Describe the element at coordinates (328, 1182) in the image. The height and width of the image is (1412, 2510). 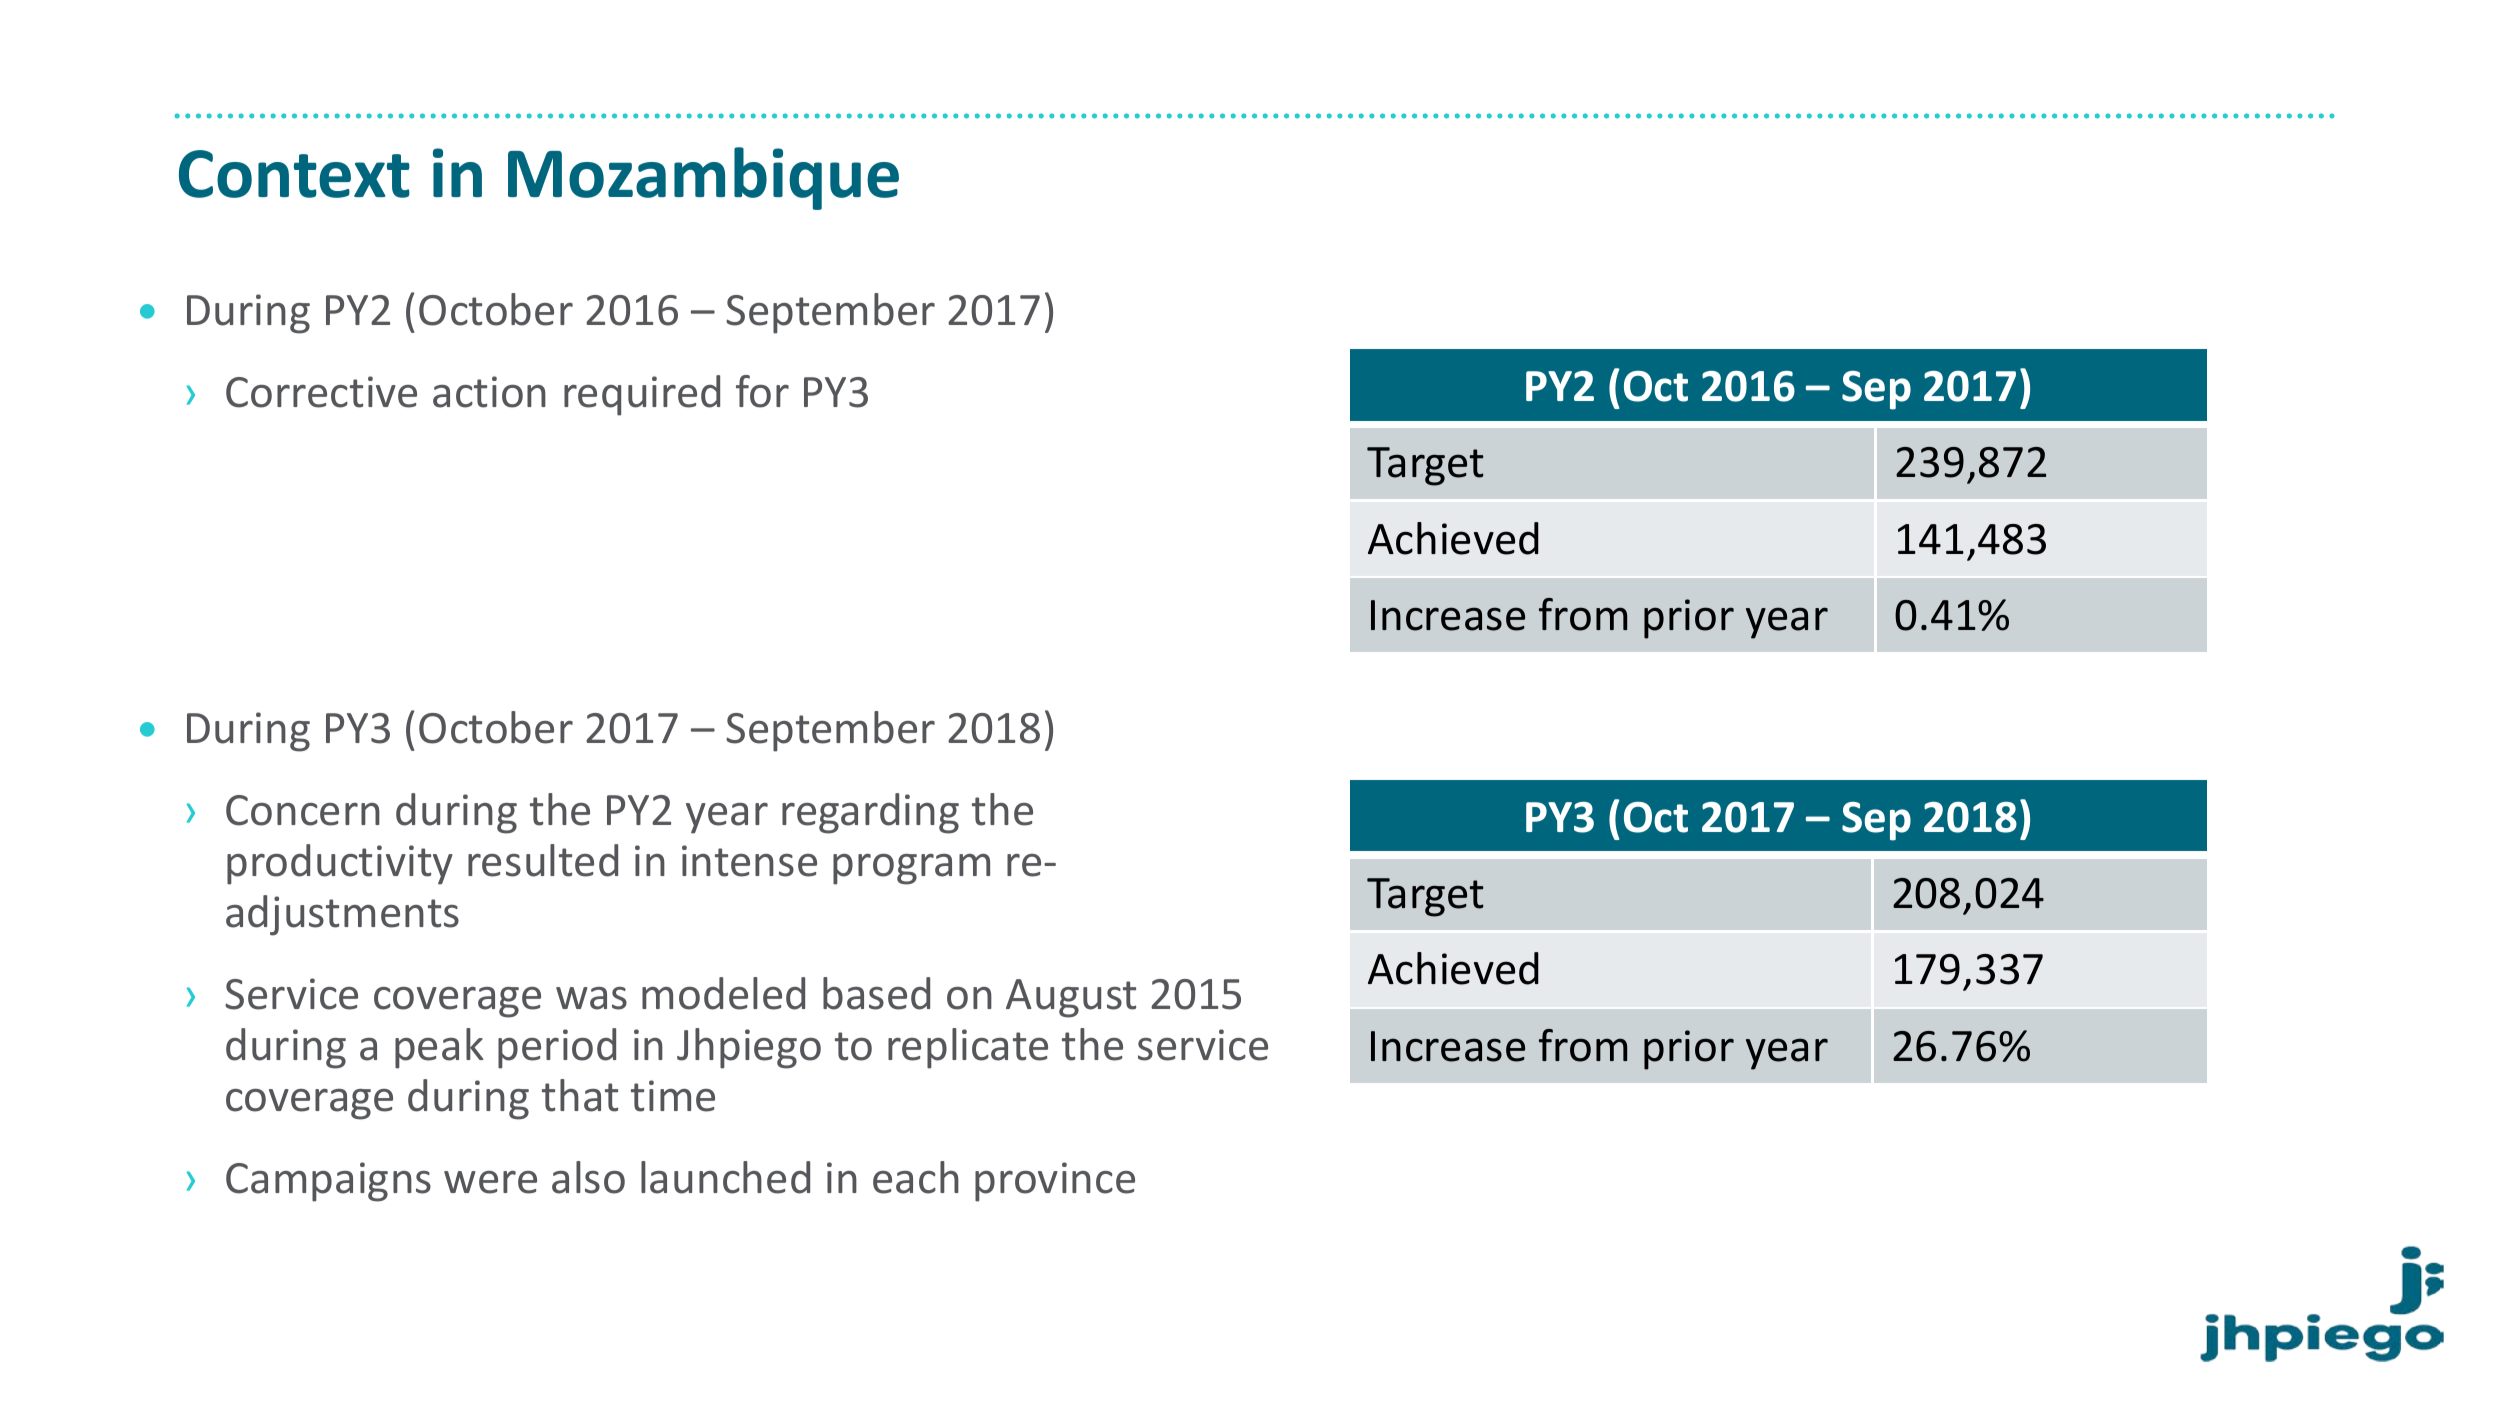
I see `Campaigns` at that location.
